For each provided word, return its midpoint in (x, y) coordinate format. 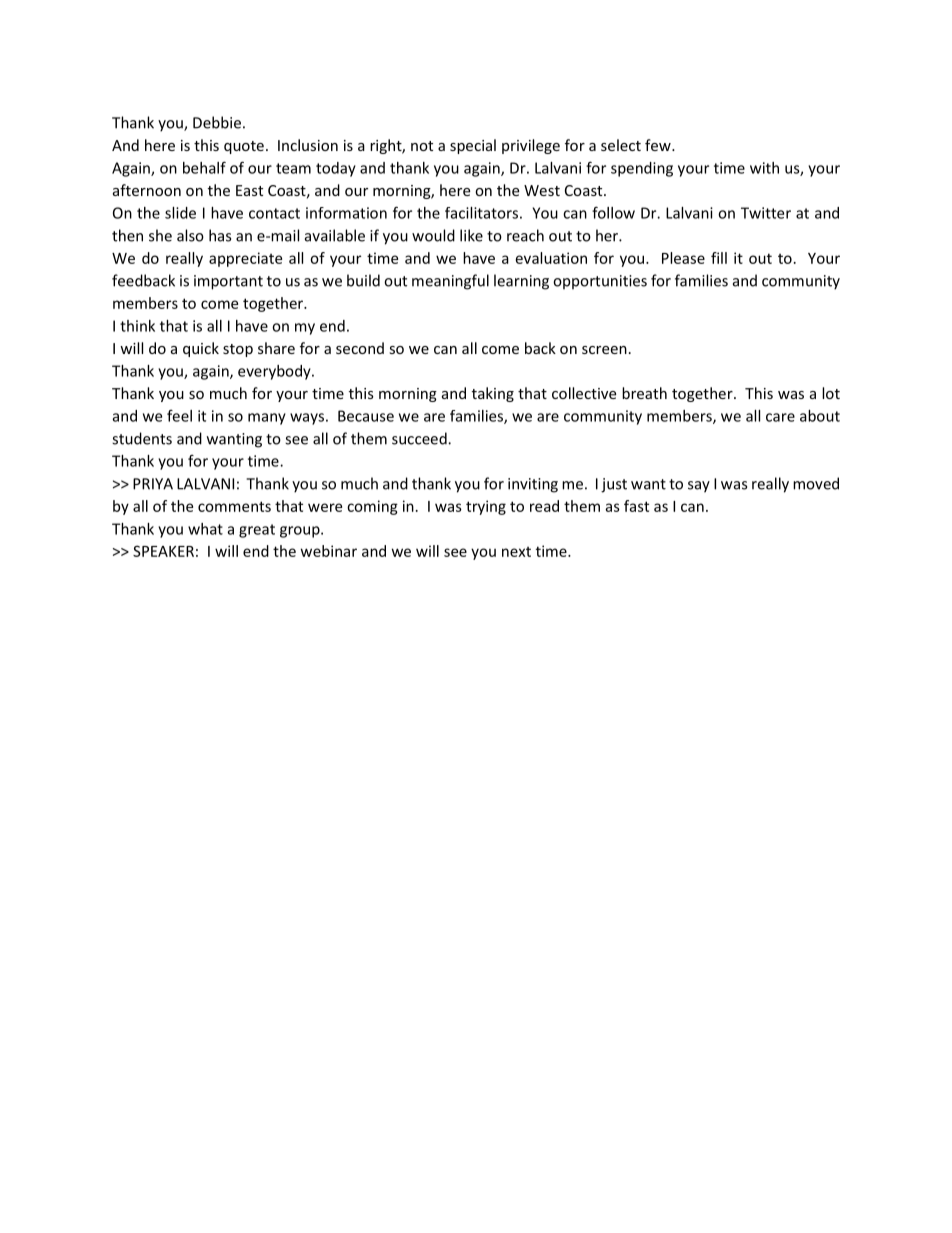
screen (604, 350)
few (659, 145)
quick (201, 349)
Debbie (217, 122)
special (473, 146)
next (516, 552)
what (205, 529)
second (360, 348)
